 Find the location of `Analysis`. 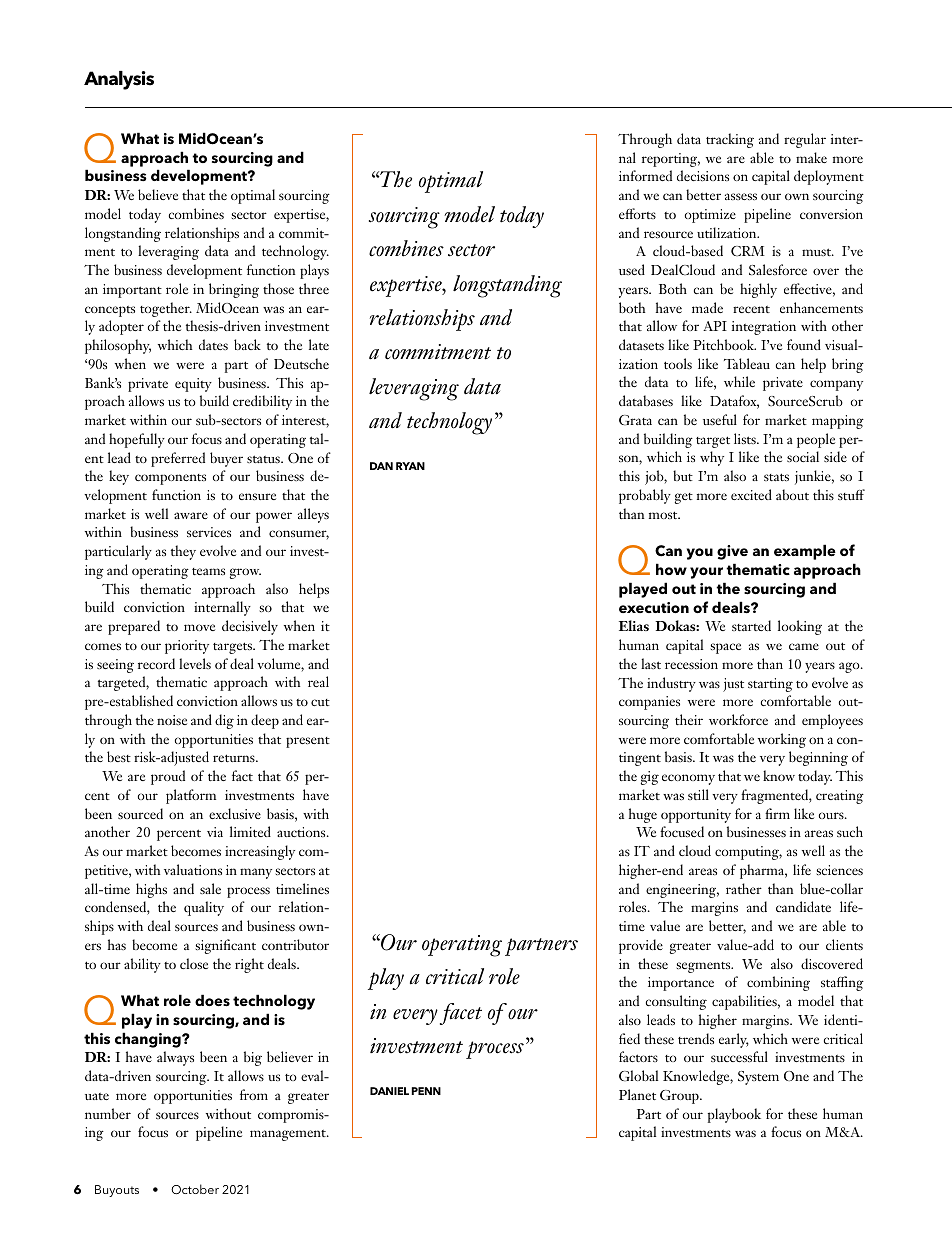

Analysis is located at coordinates (119, 80).
